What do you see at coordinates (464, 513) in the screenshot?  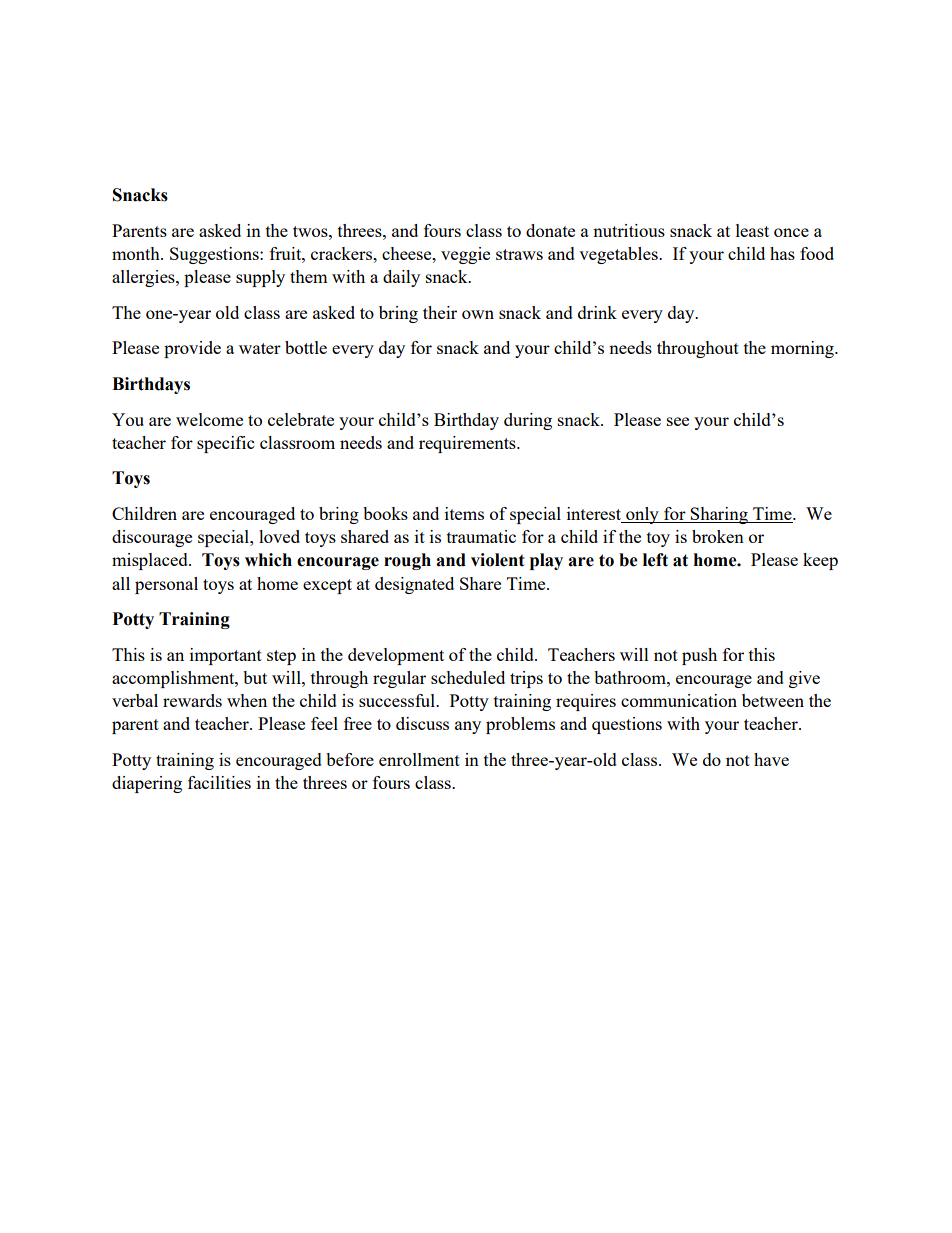 I see `items` at bounding box center [464, 513].
